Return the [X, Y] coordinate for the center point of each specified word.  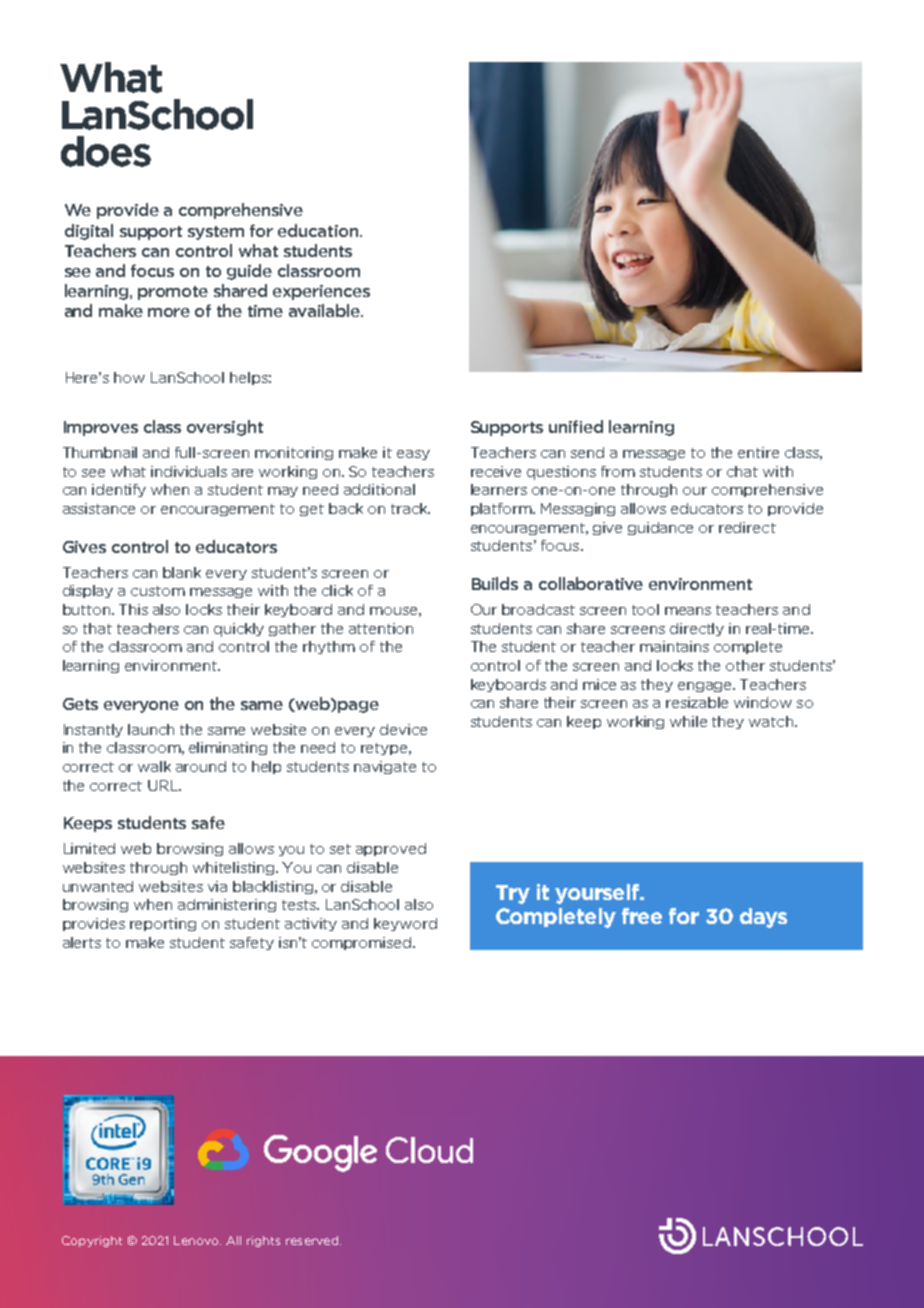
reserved [312, 1240]
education [319, 230]
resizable [697, 702]
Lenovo [197, 1240]
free [642, 916]
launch [151, 729]
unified [576, 426]
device [403, 729]
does [106, 151]
